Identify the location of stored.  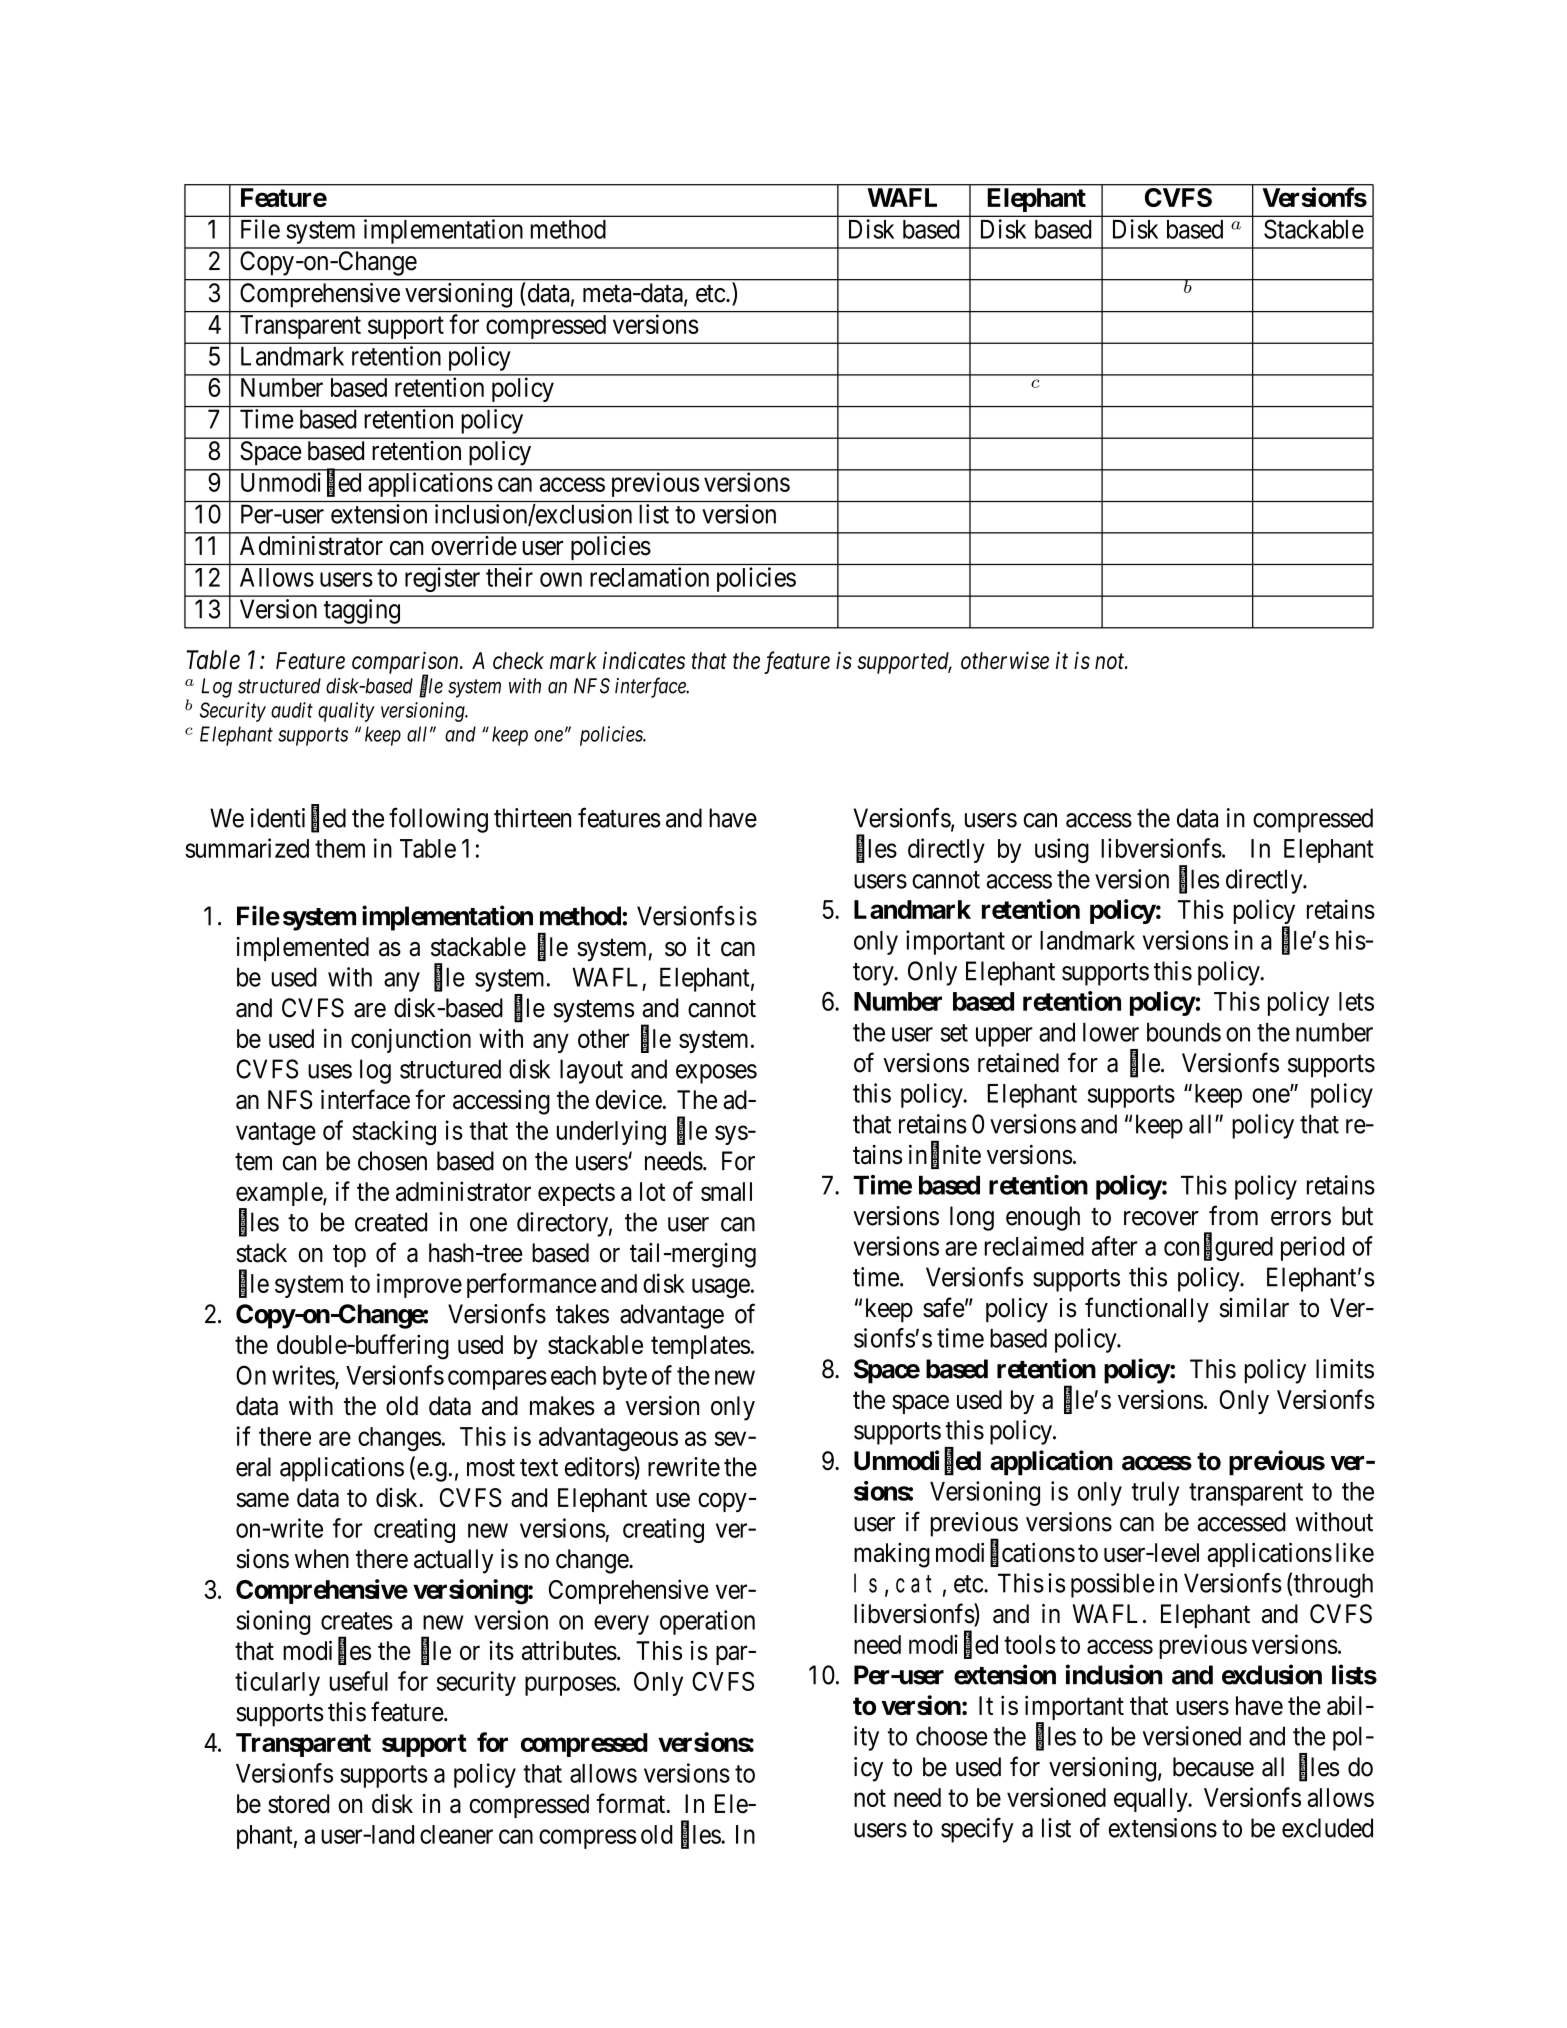
(298, 1804).
